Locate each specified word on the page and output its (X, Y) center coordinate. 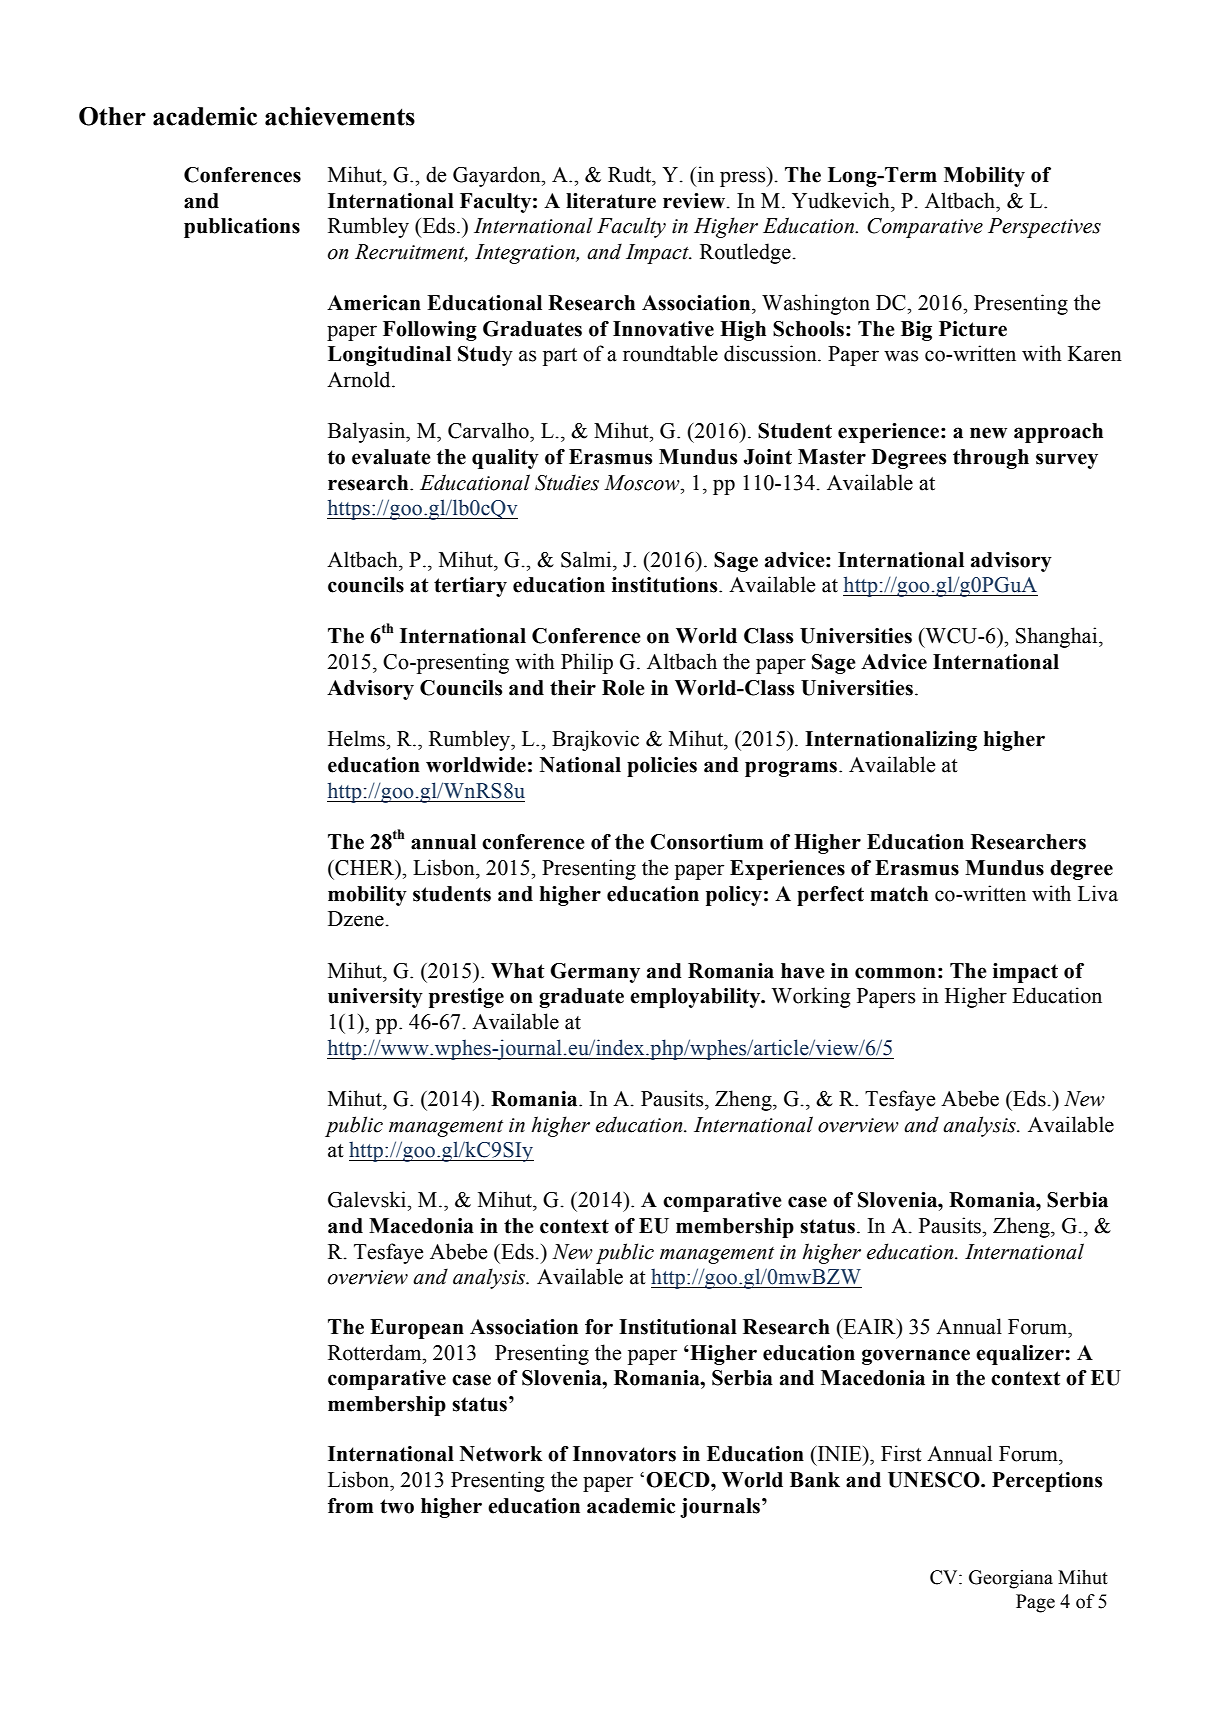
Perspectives (1044, 228)
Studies (567, 482)
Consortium (706, 842)
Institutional (678, 1327)
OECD (679, 1480)
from (350, 1506)
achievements (340, 116)
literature (611, 201)
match (899, 894)
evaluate (391, 457)
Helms (357, 738)
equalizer (1021, 1355)
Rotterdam (376, 1352)
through (991, 459)
